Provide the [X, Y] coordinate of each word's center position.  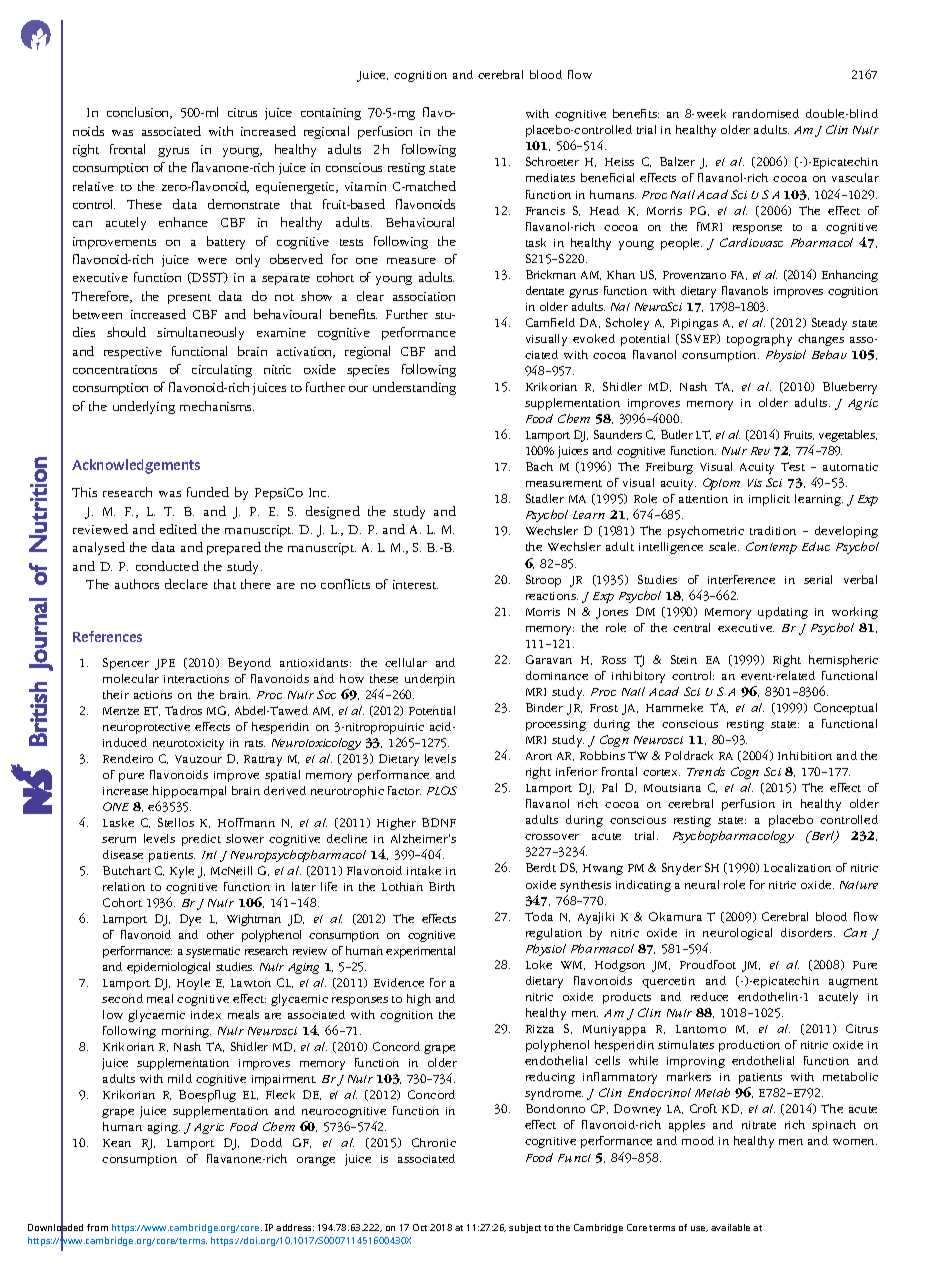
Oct [420, 1227]
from [97, 1227]
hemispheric [843, 661]
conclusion [139, 113]
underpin [430, 680]
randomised [766, 113]
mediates [550, 177]
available [730, 1227]
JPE [165, 664]
